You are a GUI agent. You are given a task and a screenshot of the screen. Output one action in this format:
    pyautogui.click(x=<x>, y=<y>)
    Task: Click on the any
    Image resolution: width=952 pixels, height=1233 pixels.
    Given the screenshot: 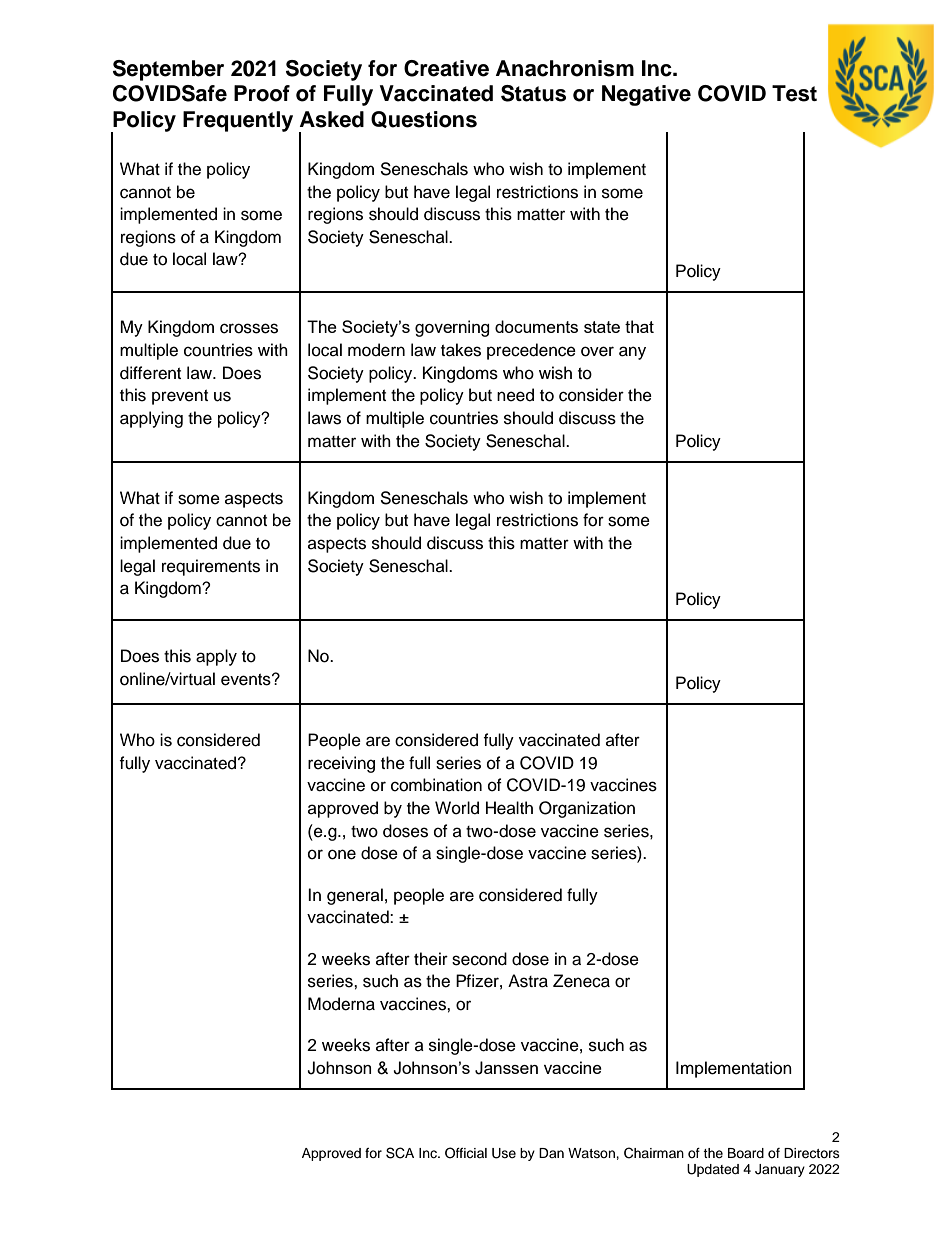 What is the action you would take?
    pyautogui.click(x=632, y=353)
